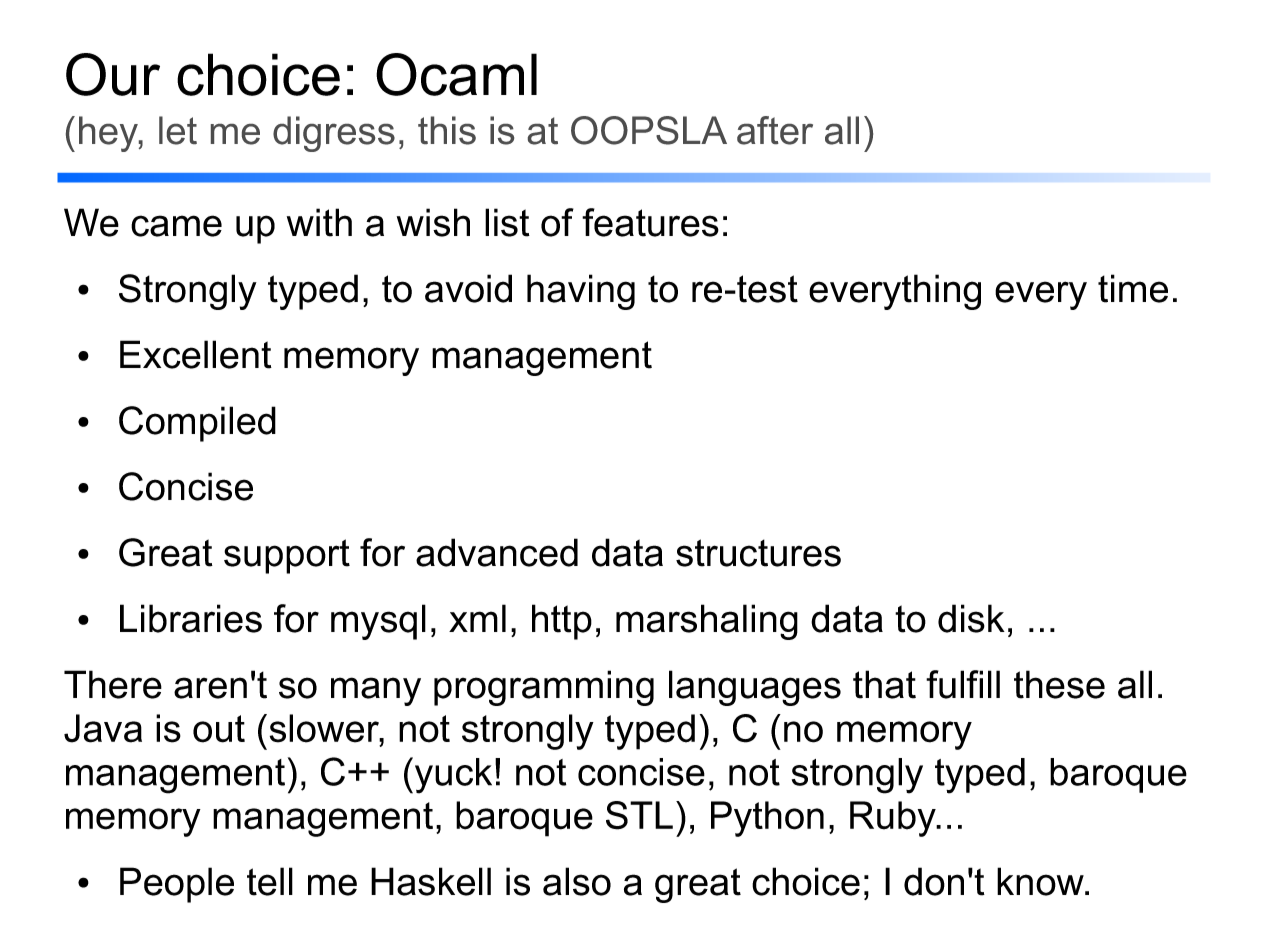 This screenshot has height=952, width=1271. What do you see at coordinates (649, 130) in the screenshot?
I see `OOPSLA` at bounding box center [649, 130].
